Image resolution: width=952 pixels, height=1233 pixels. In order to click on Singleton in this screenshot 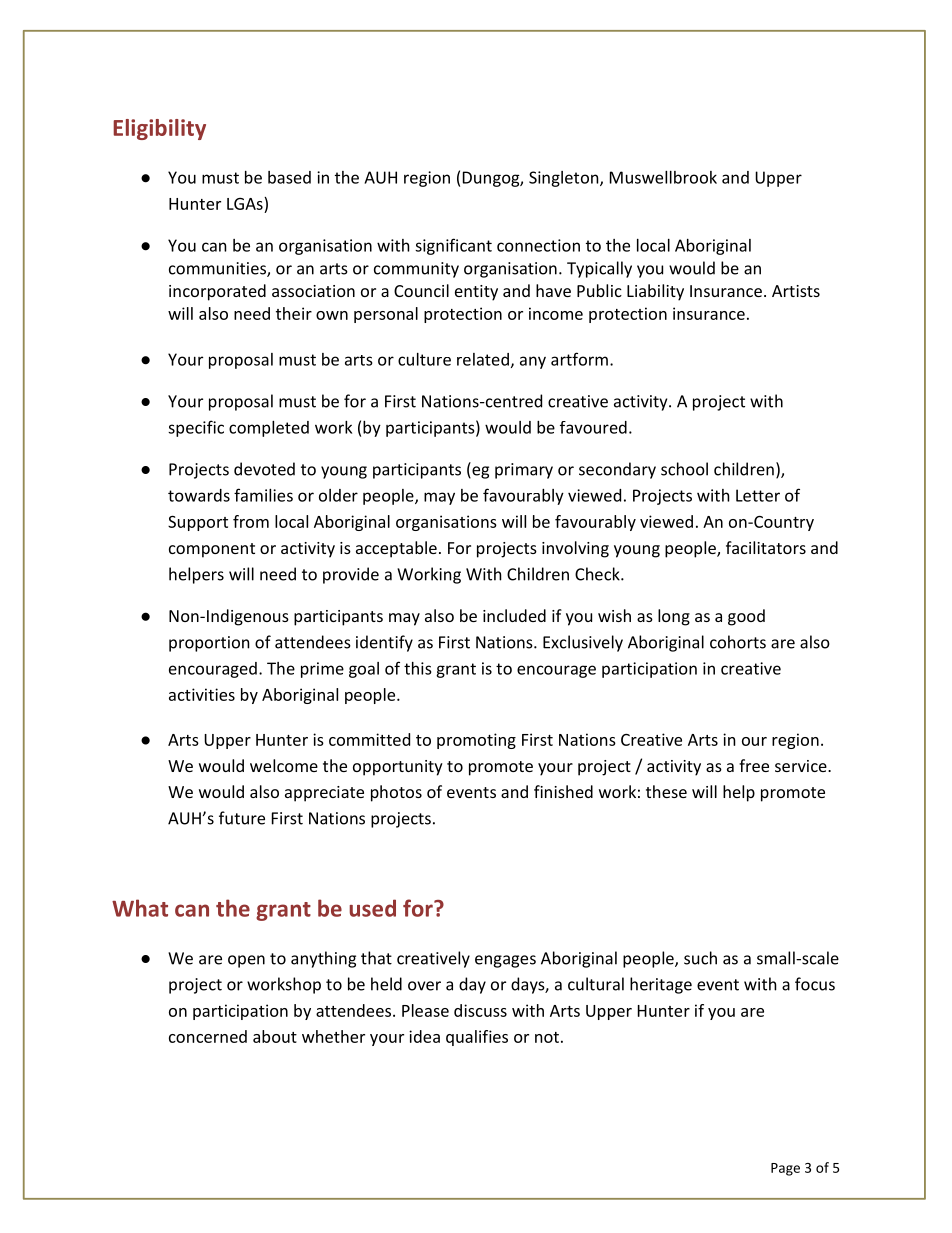, I will do `click(565, 179)`.
